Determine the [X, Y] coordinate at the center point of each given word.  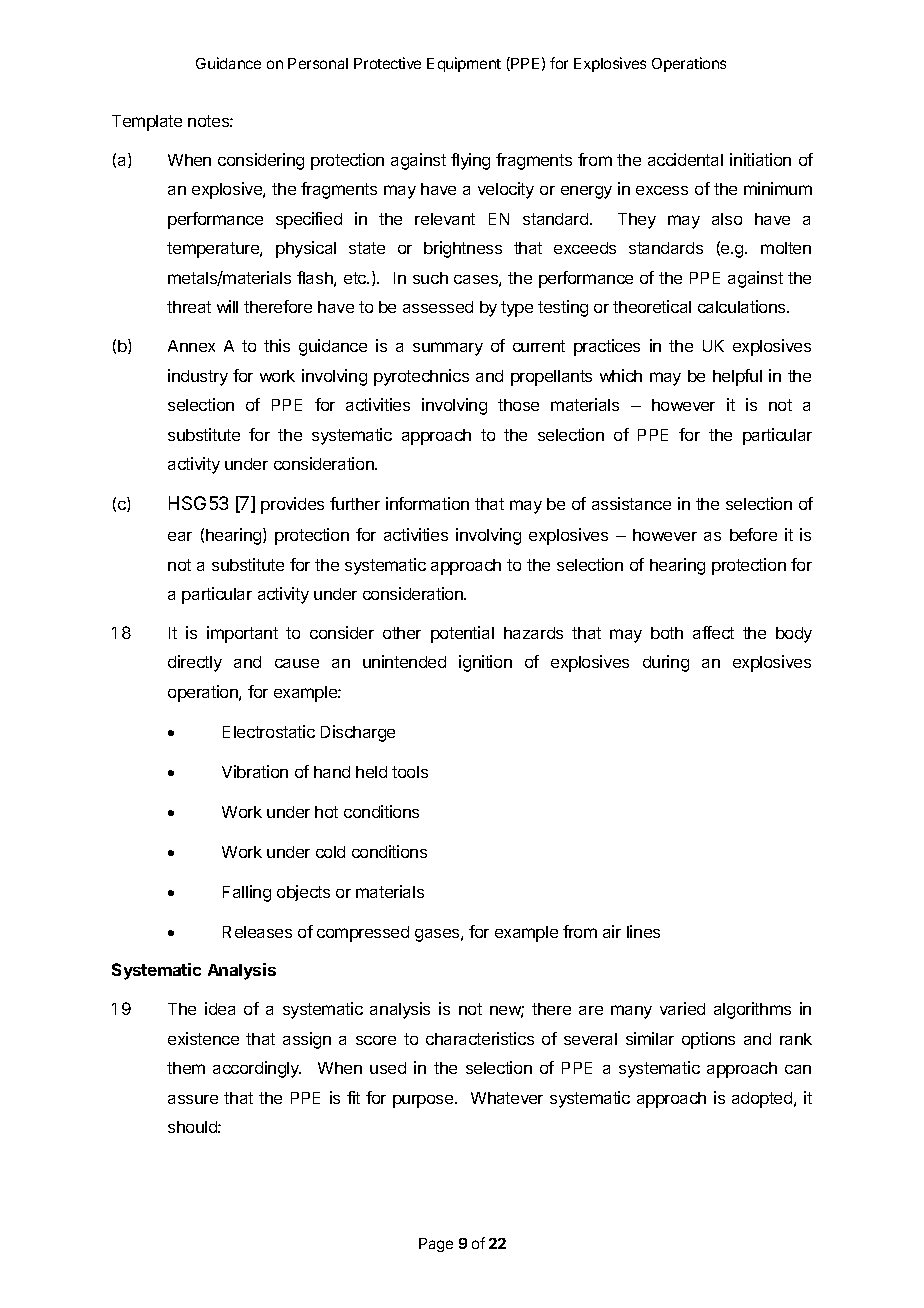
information [427, 503]
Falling [247, 893]
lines [643, 931]
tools [410, 772]
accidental [685, 159]
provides [292, 505]
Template [147, 123]
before [753, 534]
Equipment [464, 64]
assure [193, 1099]
